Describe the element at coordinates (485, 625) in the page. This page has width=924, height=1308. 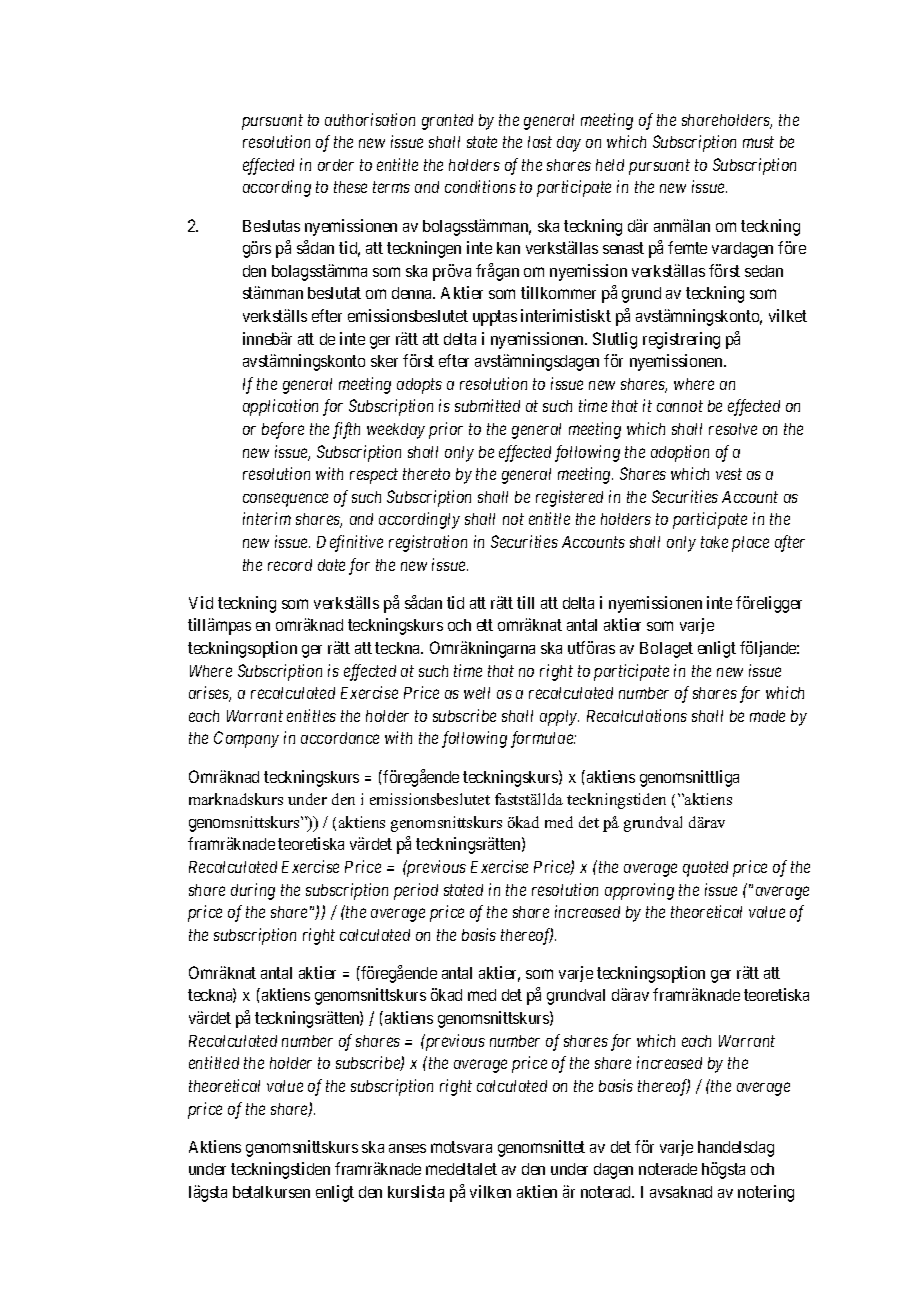
I see `ett` at that location.
